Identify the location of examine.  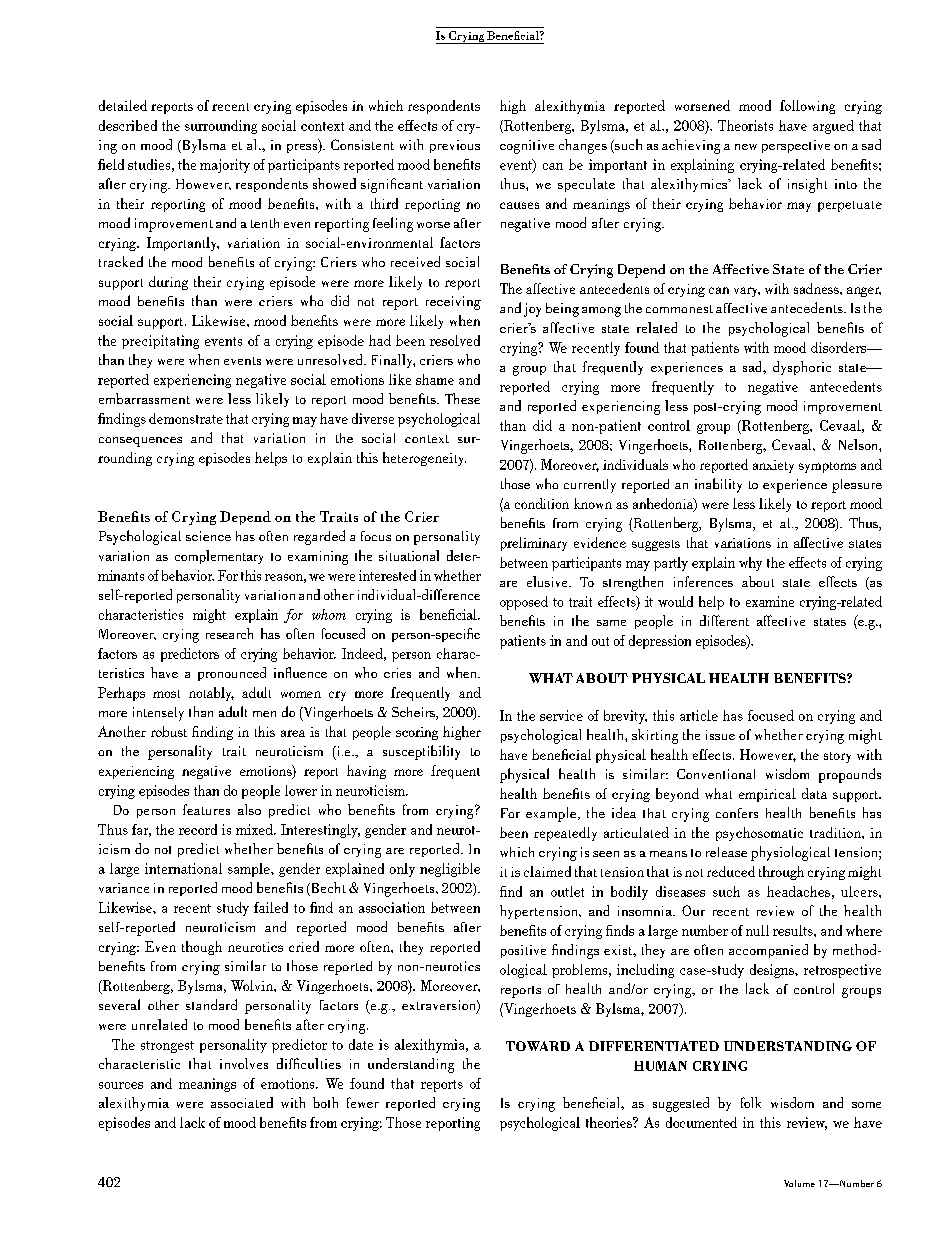
(770, 601).
